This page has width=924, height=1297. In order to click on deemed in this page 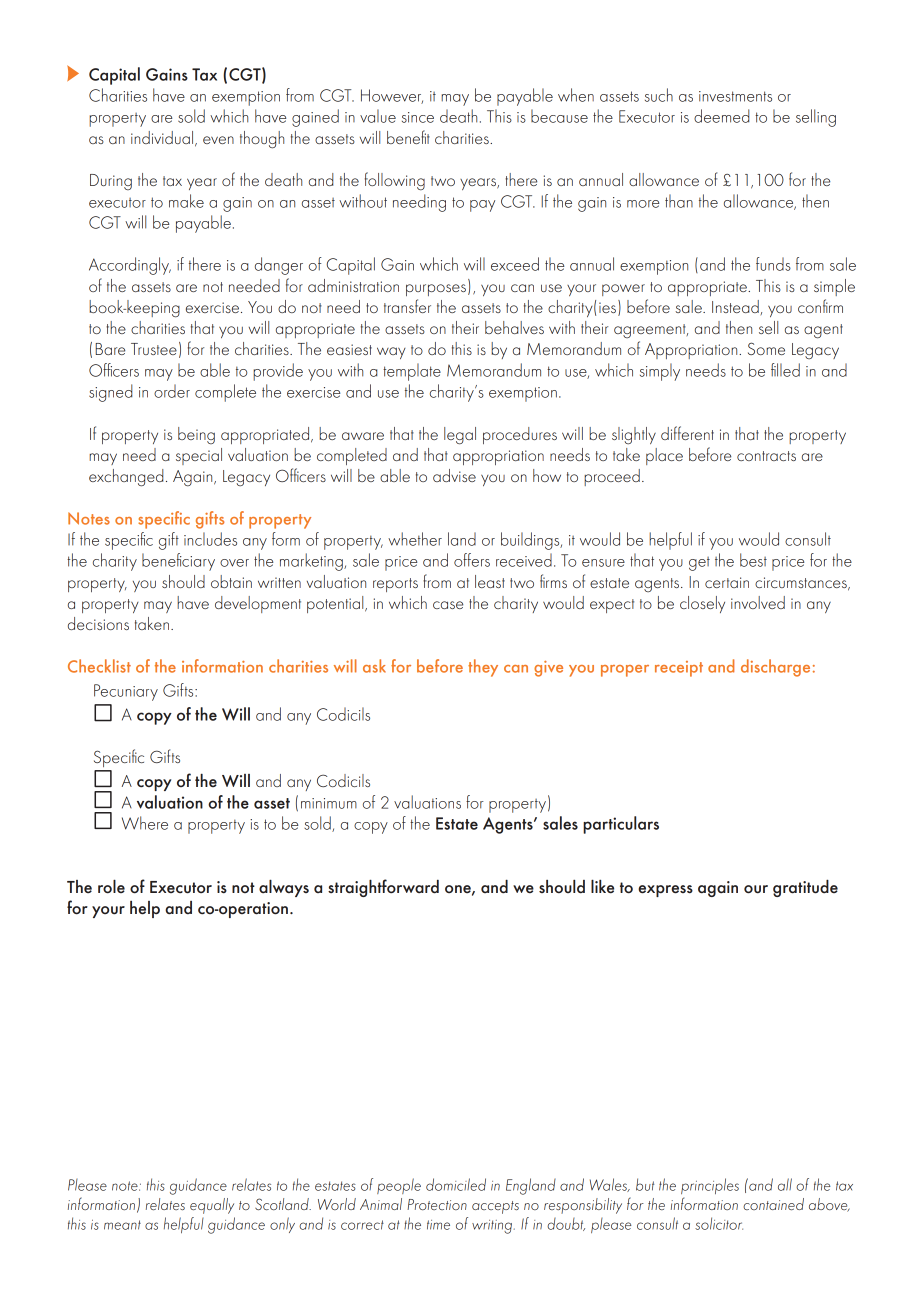, I will do `click(722, 116)`.
